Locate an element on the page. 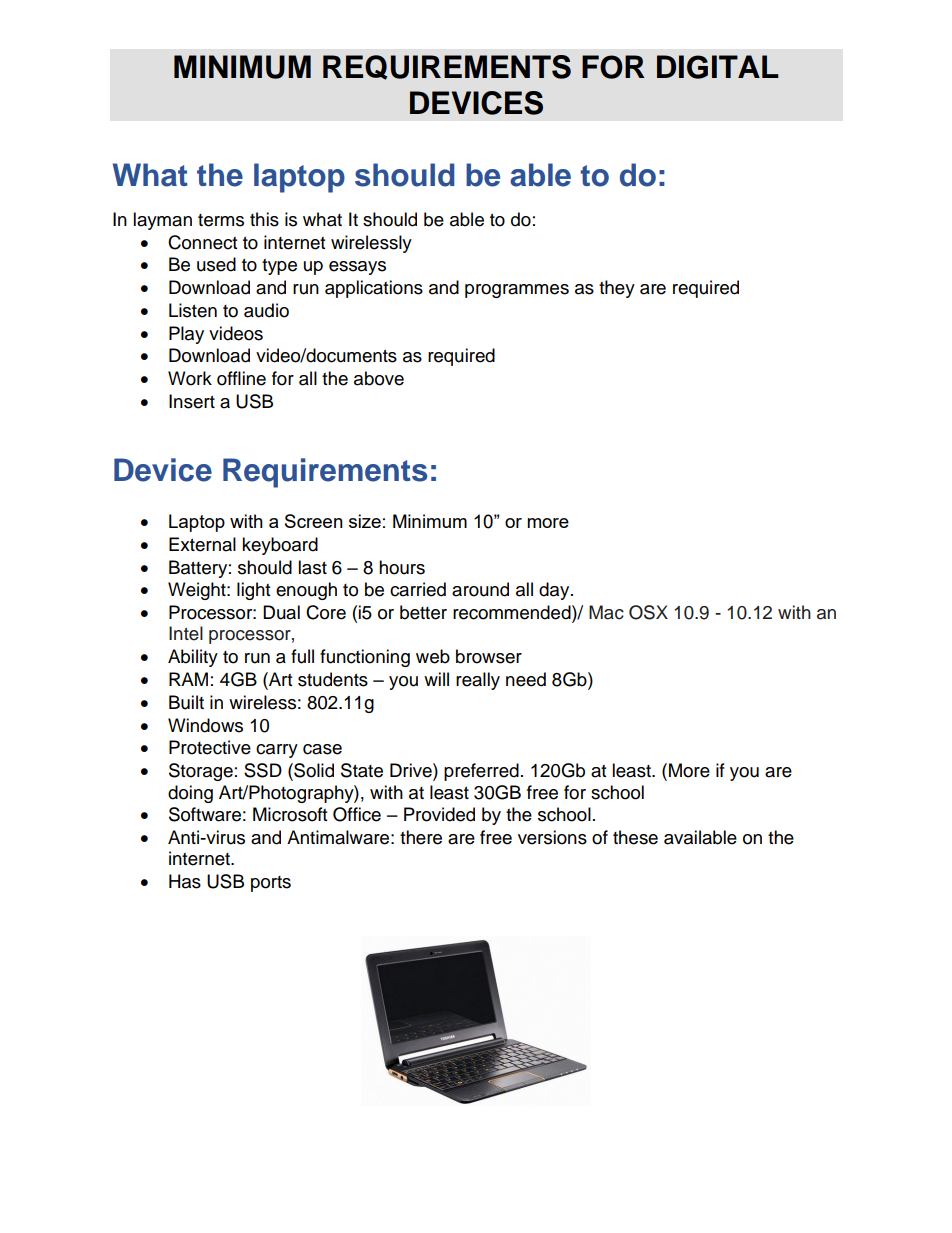 The width and height of the page is (952, 1233). DIGITAL is located at coordinates (718, 67).
